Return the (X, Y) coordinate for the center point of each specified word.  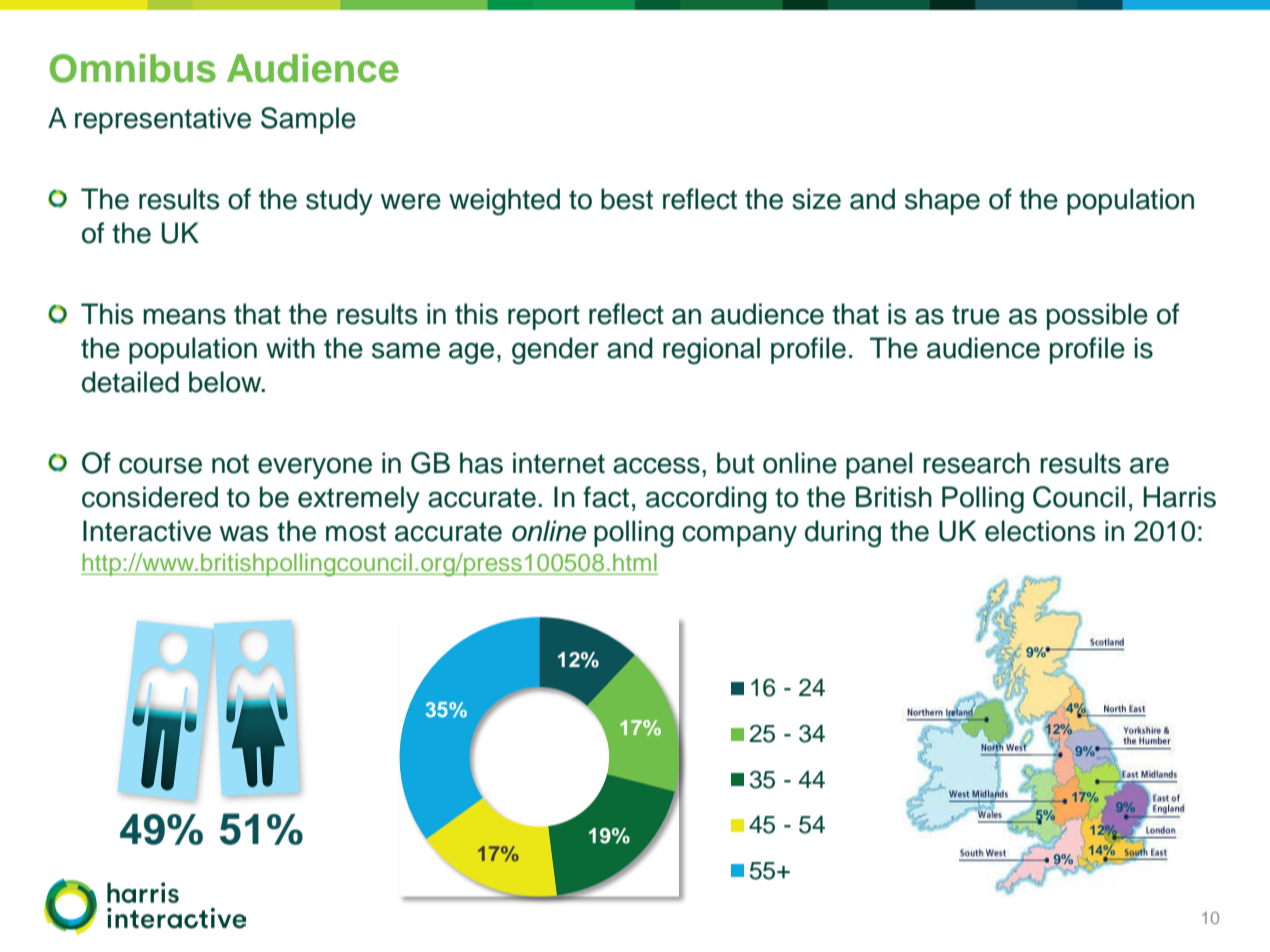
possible (1097, 316)
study (339, 201)
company (739, 536)
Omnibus (133, 68)
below (226, 382)
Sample (308, 120)
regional (711, 351)
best (627, 199)
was (244, 533)
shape (942, 201)
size (816, 199)
